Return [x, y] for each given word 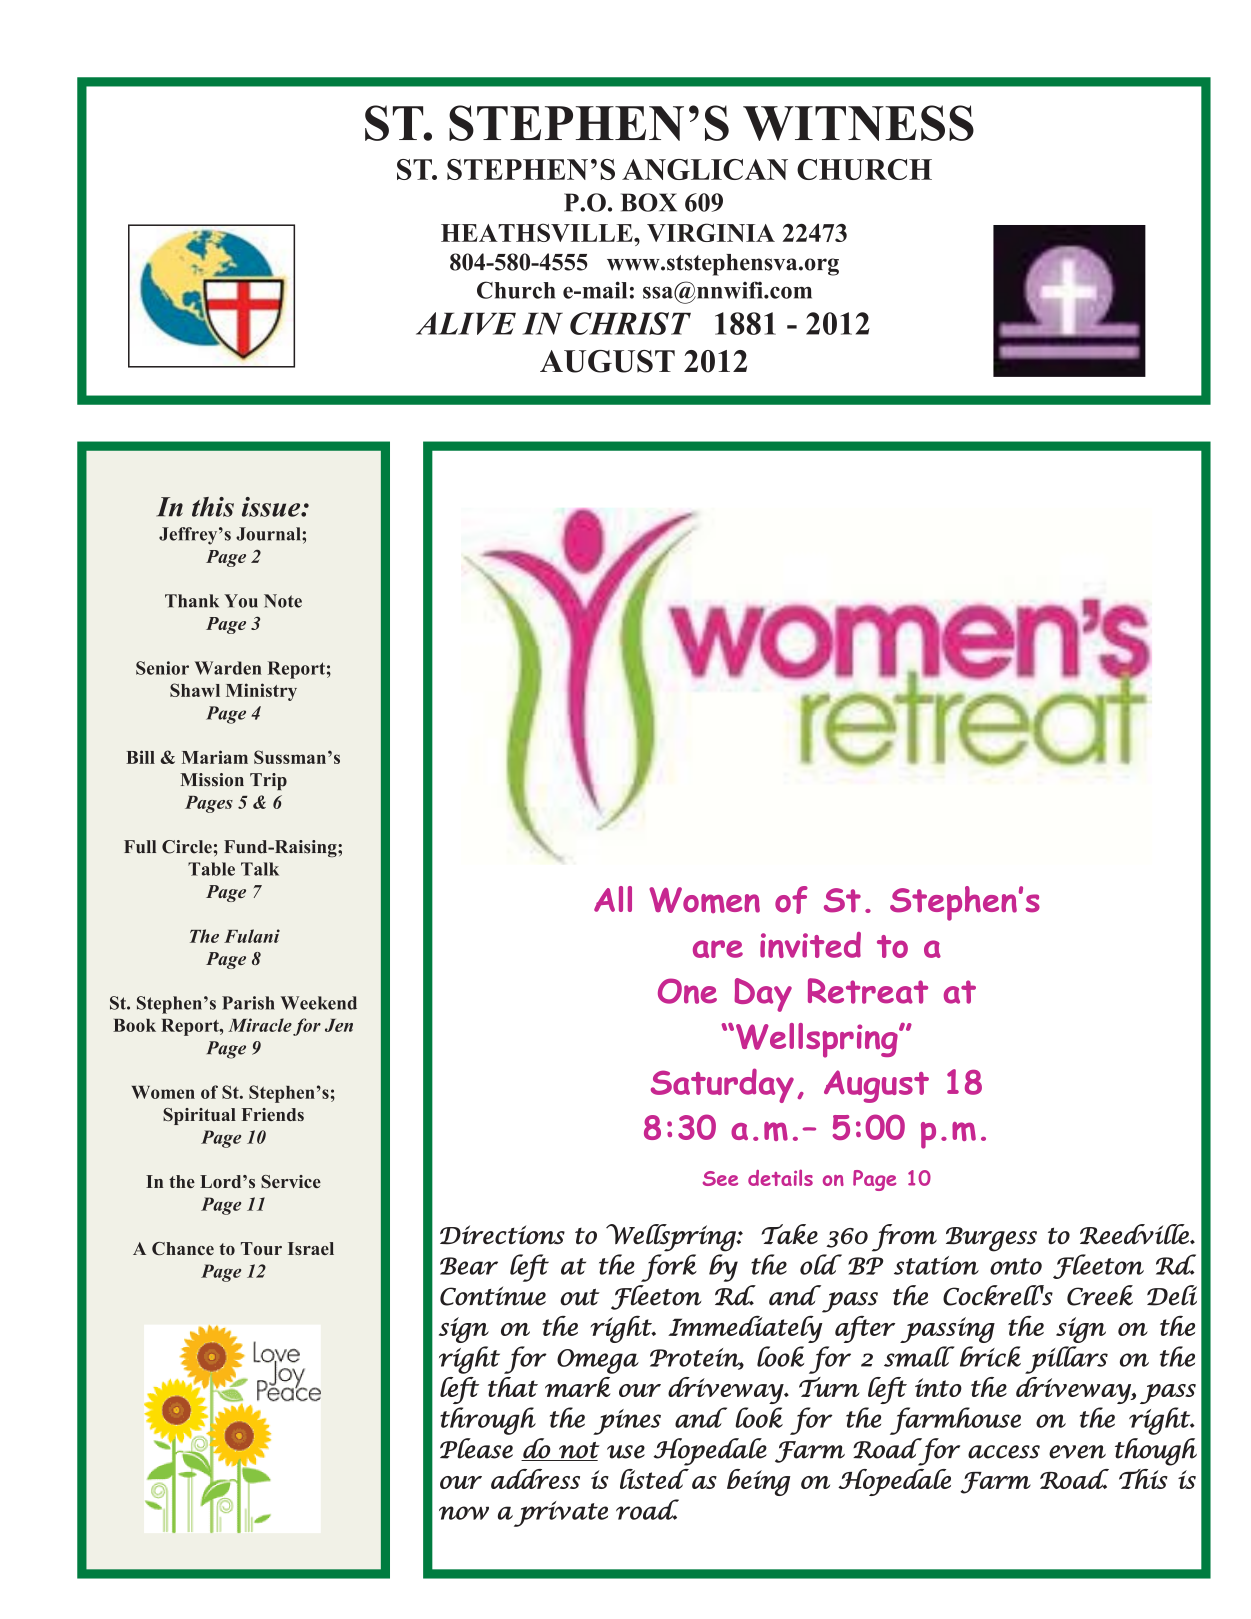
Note [283, 601]
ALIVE [466, 323]
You [241, 601]
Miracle [260, 1025]
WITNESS [858, 123]
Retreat [868, 991]
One [687, 991]
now [464, 1513]
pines [627, 1422]
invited [810, 945]
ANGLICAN [705, 169]
